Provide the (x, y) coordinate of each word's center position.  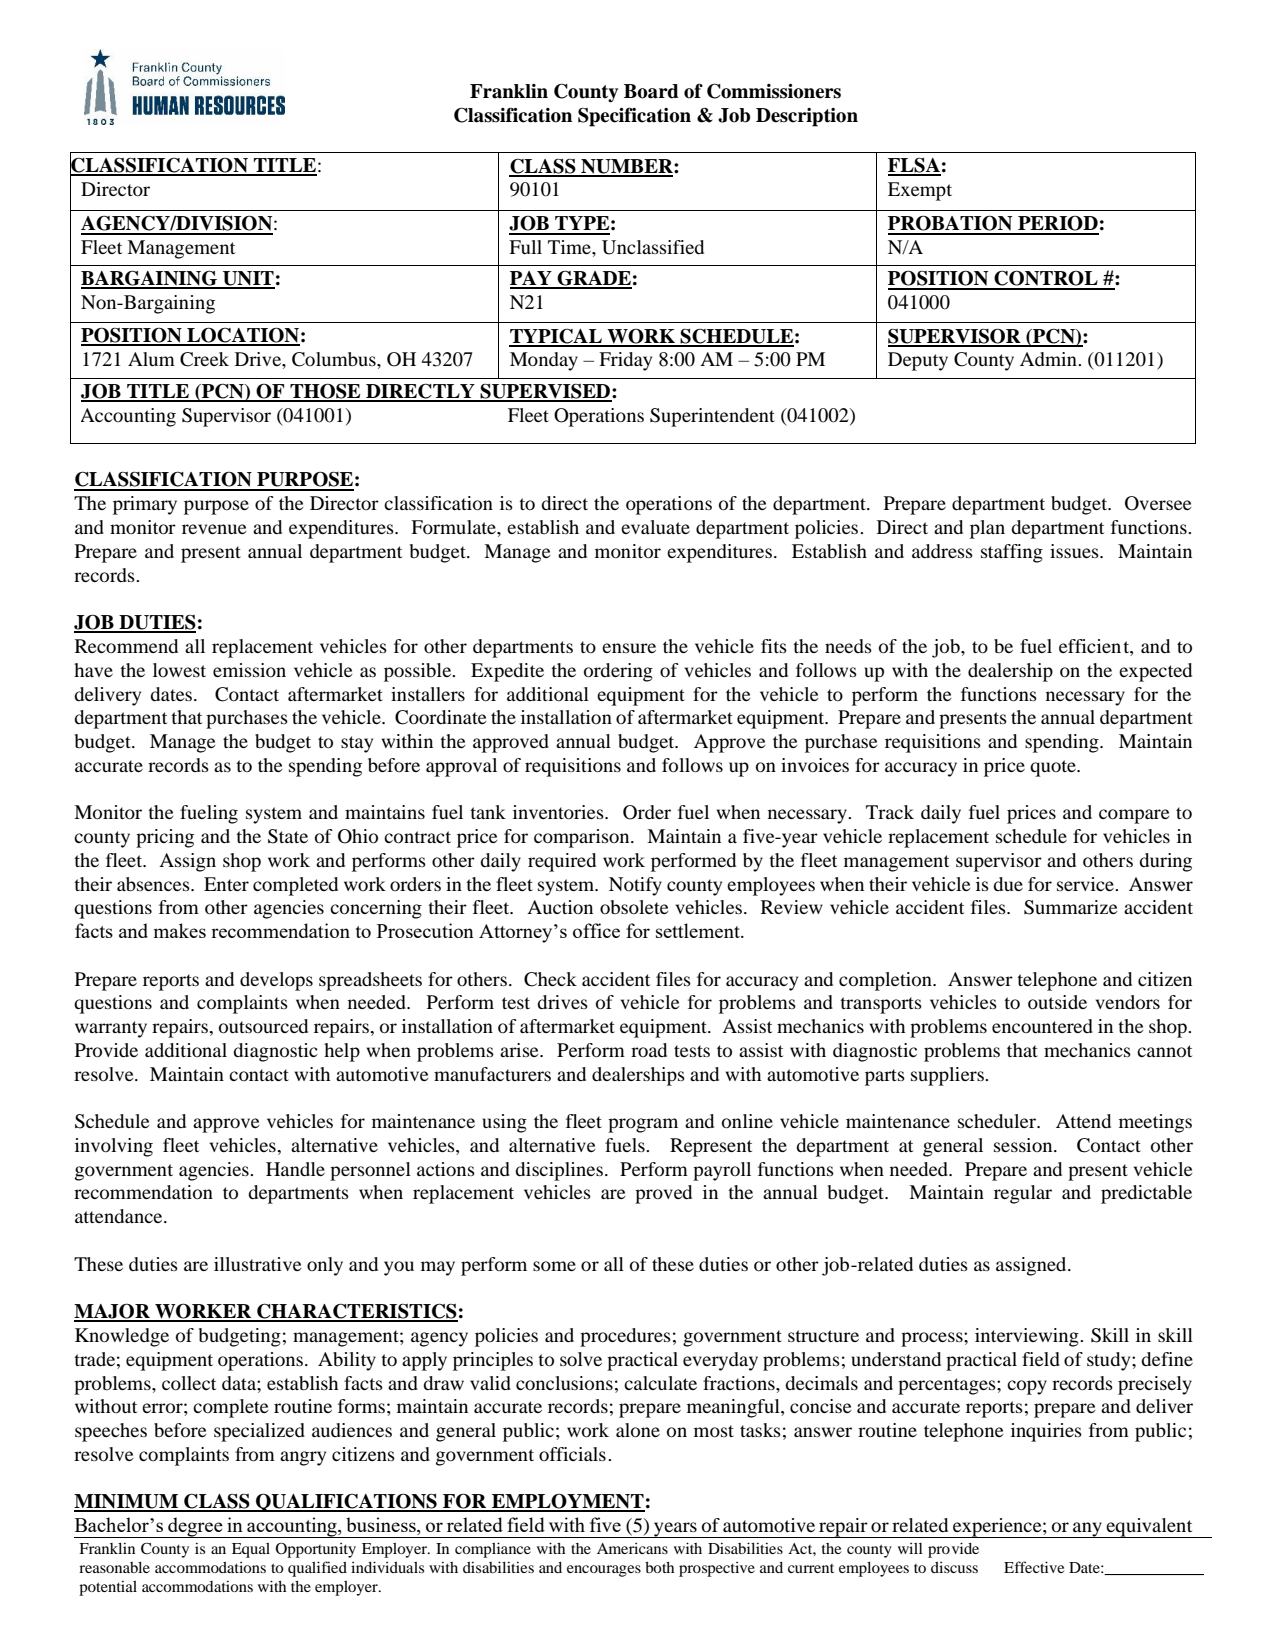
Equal (251, 1550)
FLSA (914, 166)
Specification (634, 117)
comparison (583, 838)
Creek (204, 359)
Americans (632, 1548)
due (1008, 884)
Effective (1034, 1567)
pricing (165, 838)
